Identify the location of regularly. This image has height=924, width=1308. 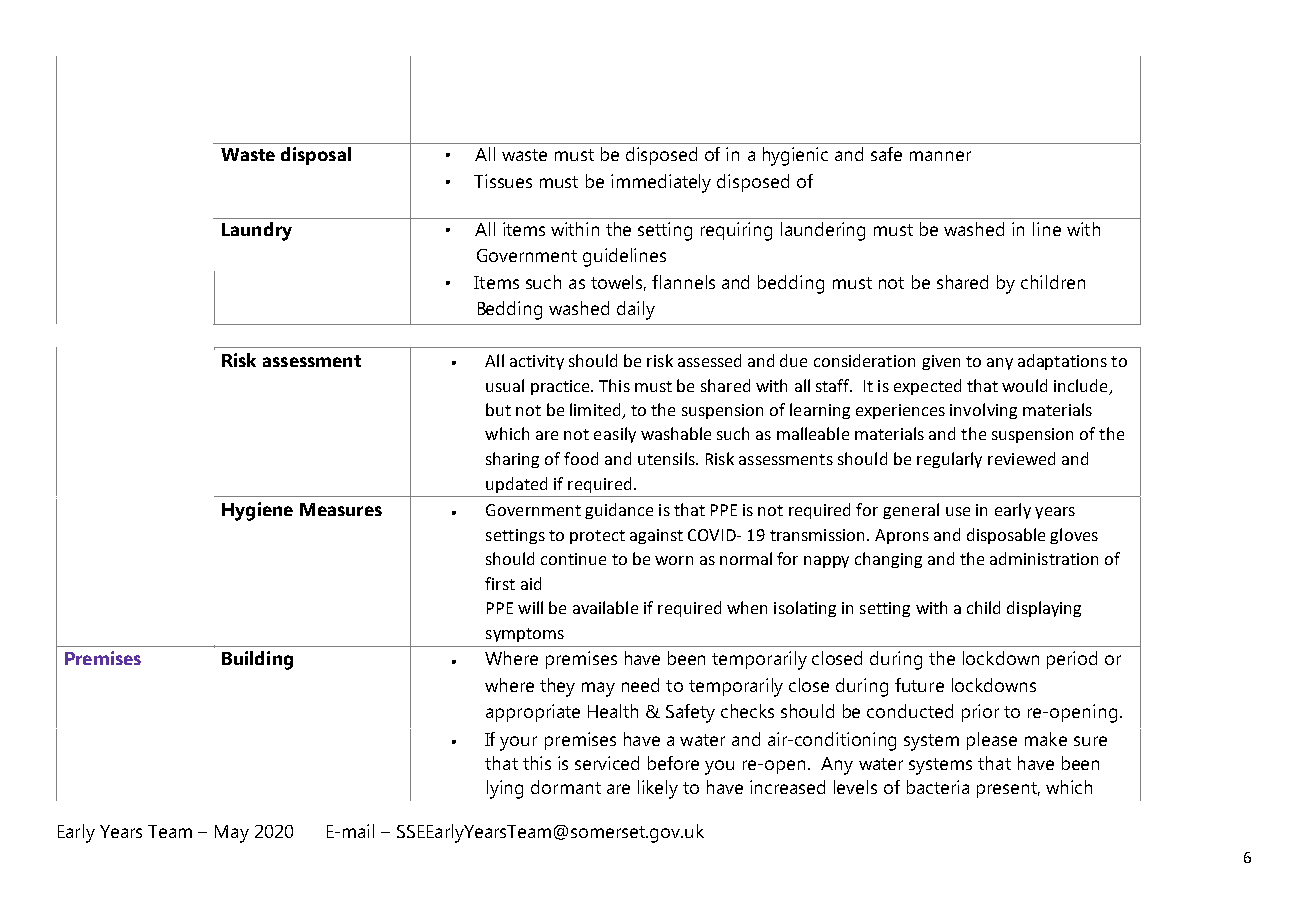
(949, 460).
